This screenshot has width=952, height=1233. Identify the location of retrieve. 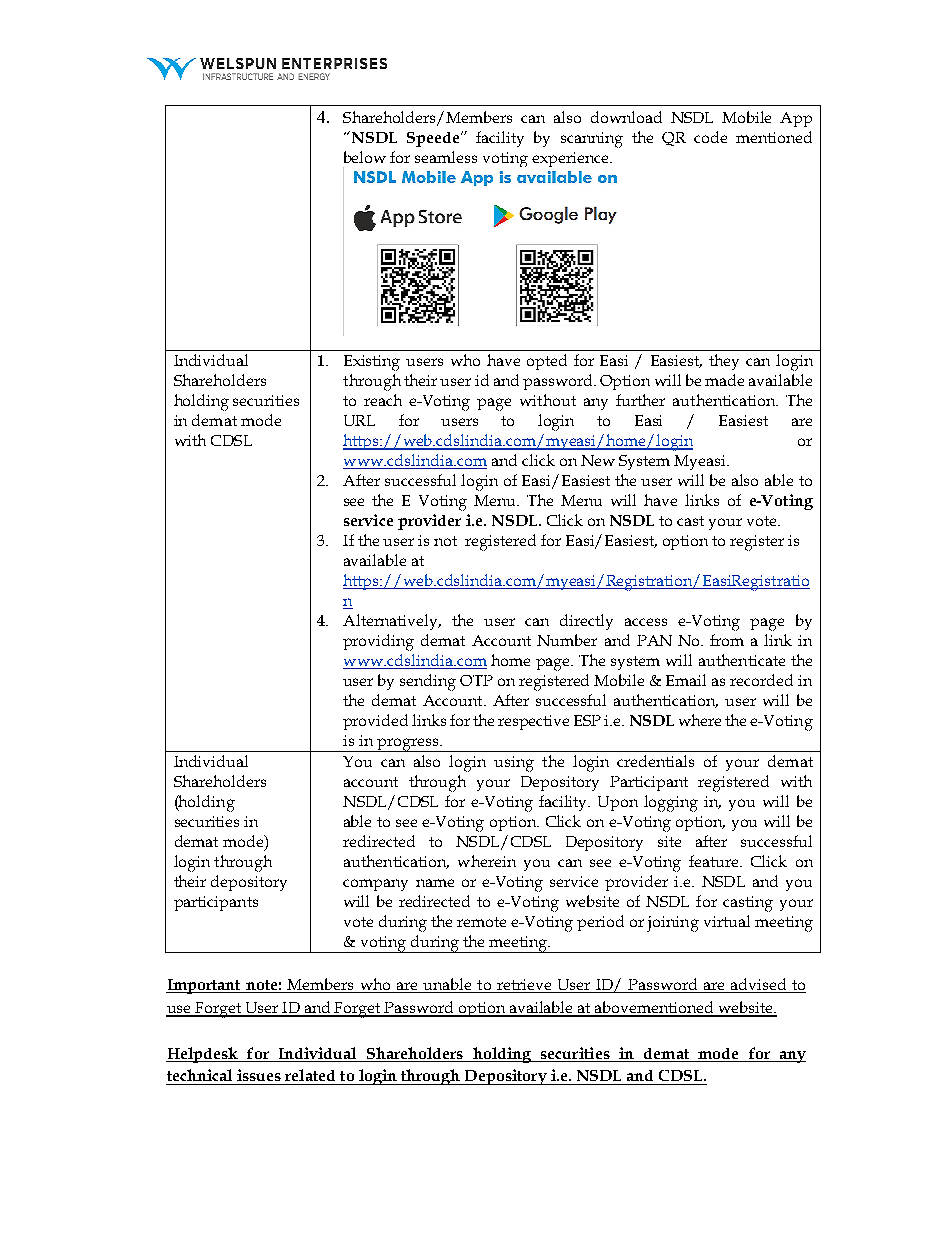
(524, 986).
